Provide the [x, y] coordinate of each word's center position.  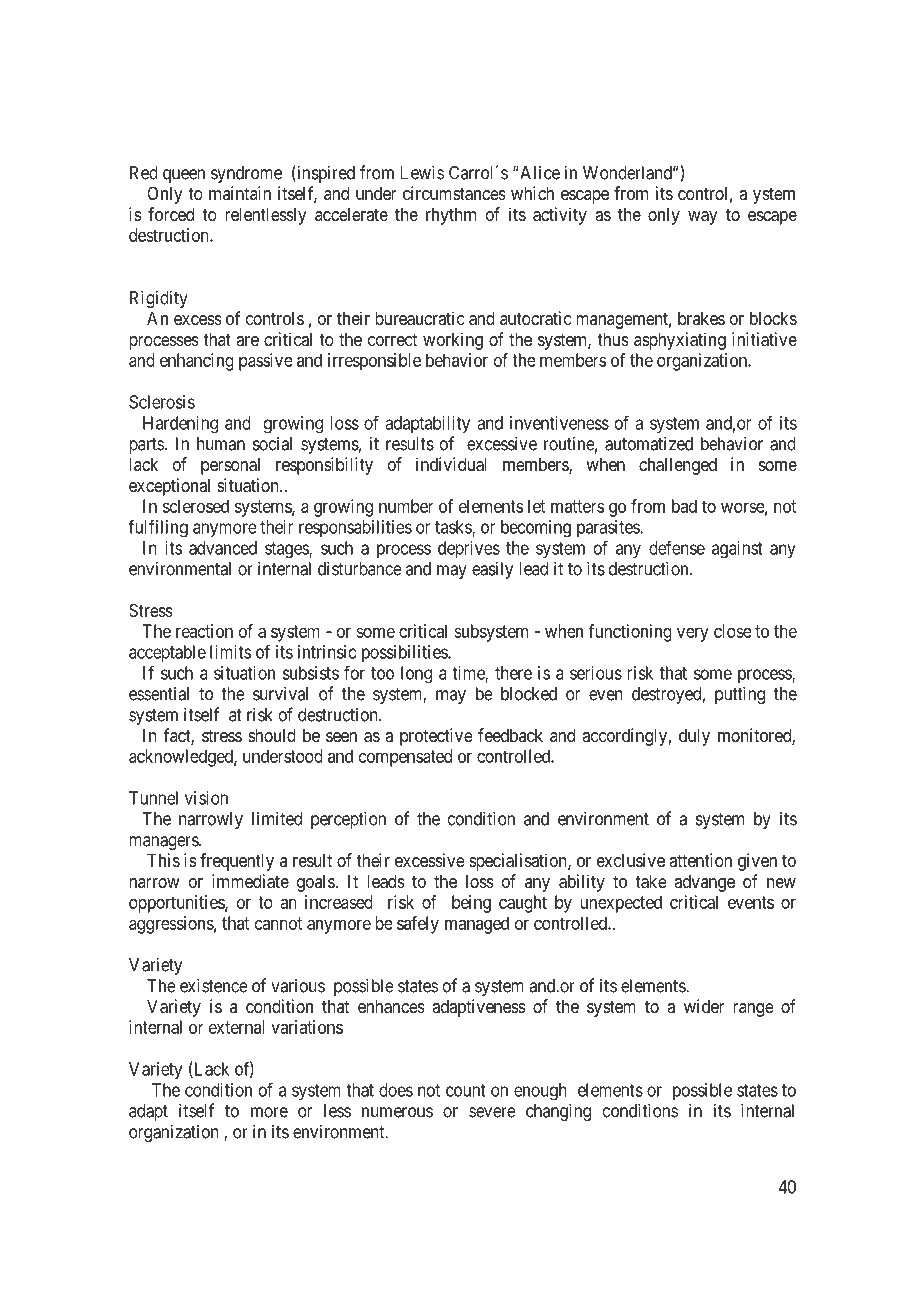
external [236, 1027]
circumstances [454, 193]
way [703, 218]
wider [704, 1006]
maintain [240, 193]
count [466, 1090]
